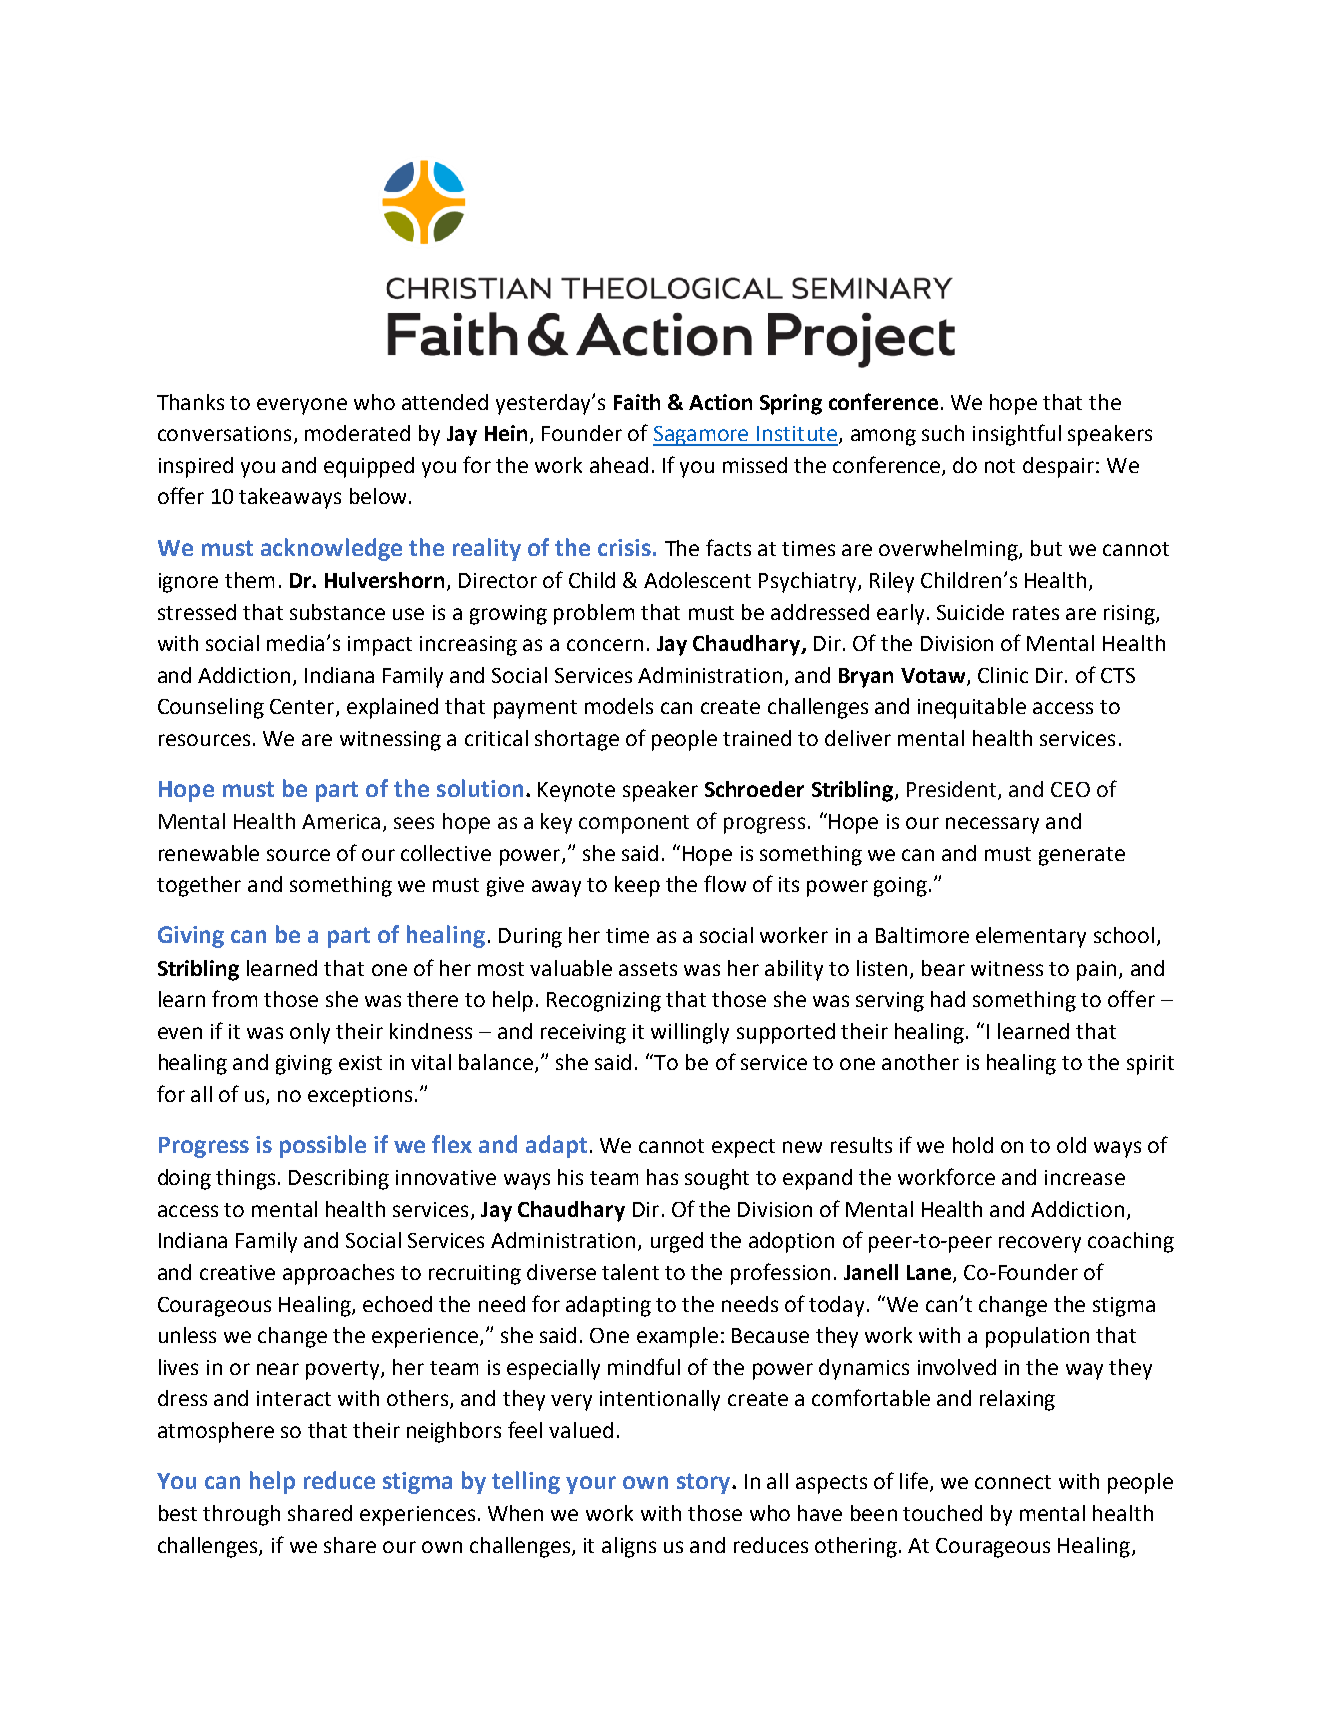  Describe the element at coordinates (241, 1515) in the screenshot. I see `through` at that location.
